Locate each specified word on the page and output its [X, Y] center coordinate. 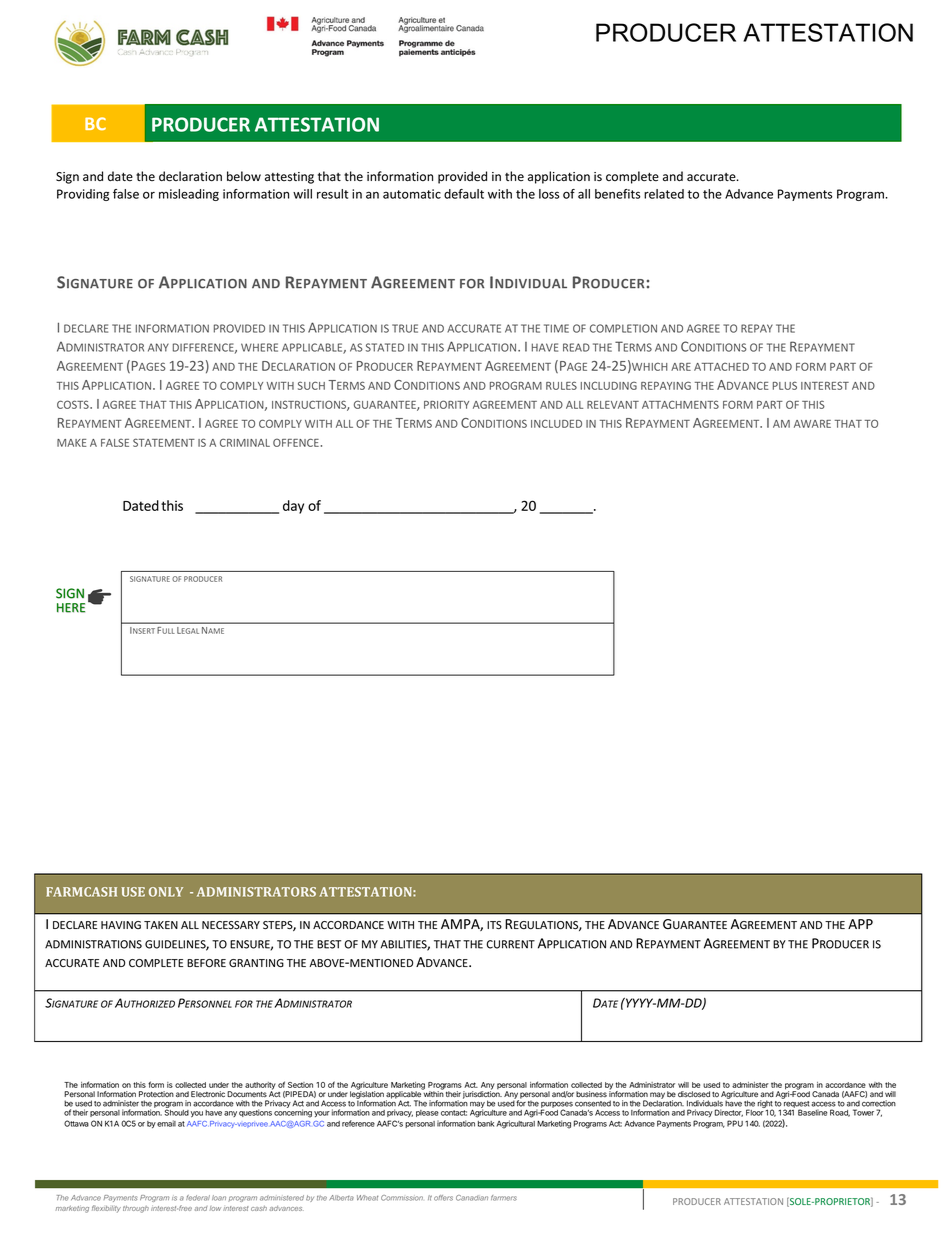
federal [198, 1198]
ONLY [166, 892]
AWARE [812, 424]
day [293, 507]
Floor [755, 1112]
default [464, 194]
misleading [189, 195]
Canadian [472, 1198]
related [664, 194]
